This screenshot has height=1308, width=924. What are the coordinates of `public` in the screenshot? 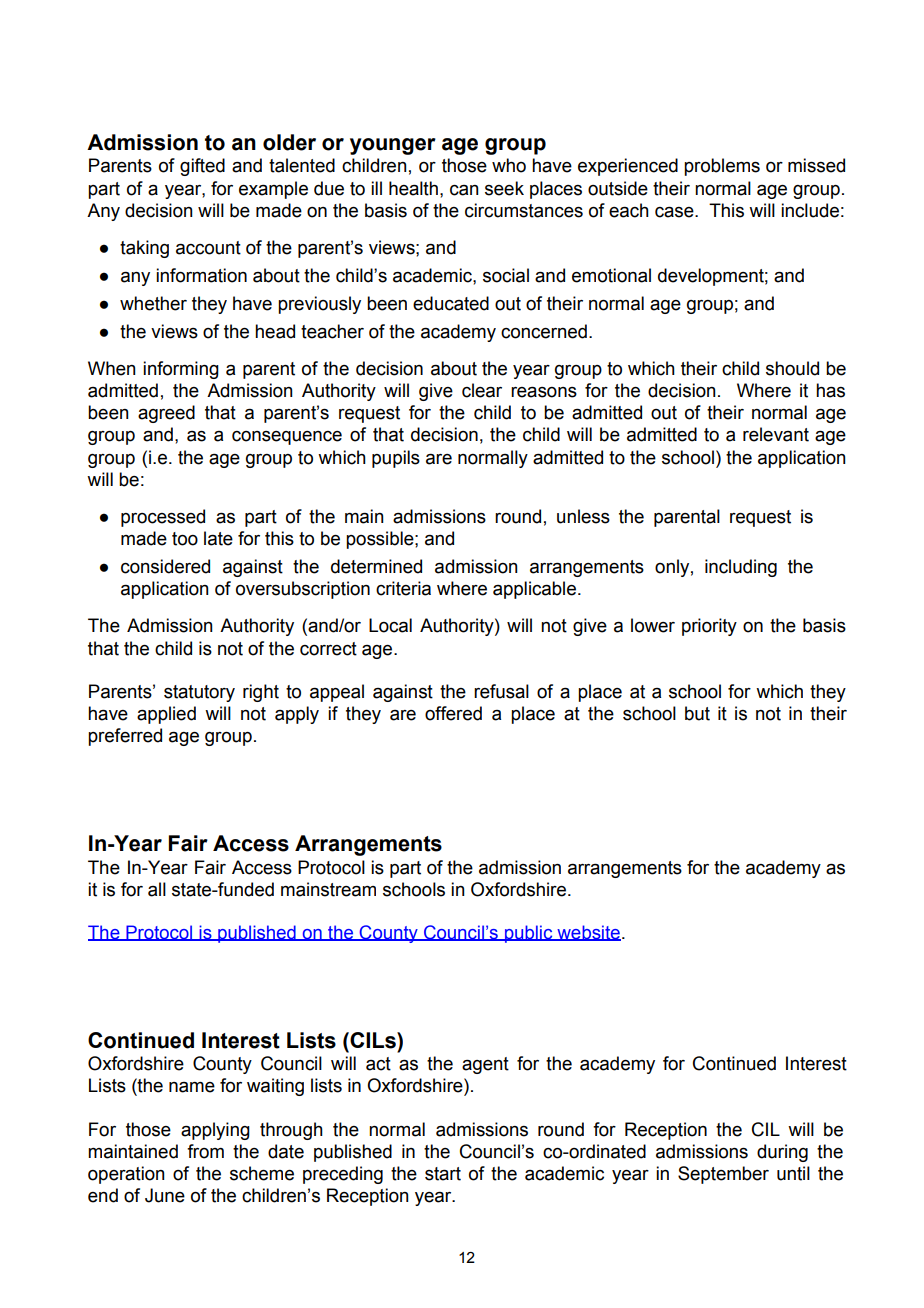 It's located at (529, 934).
